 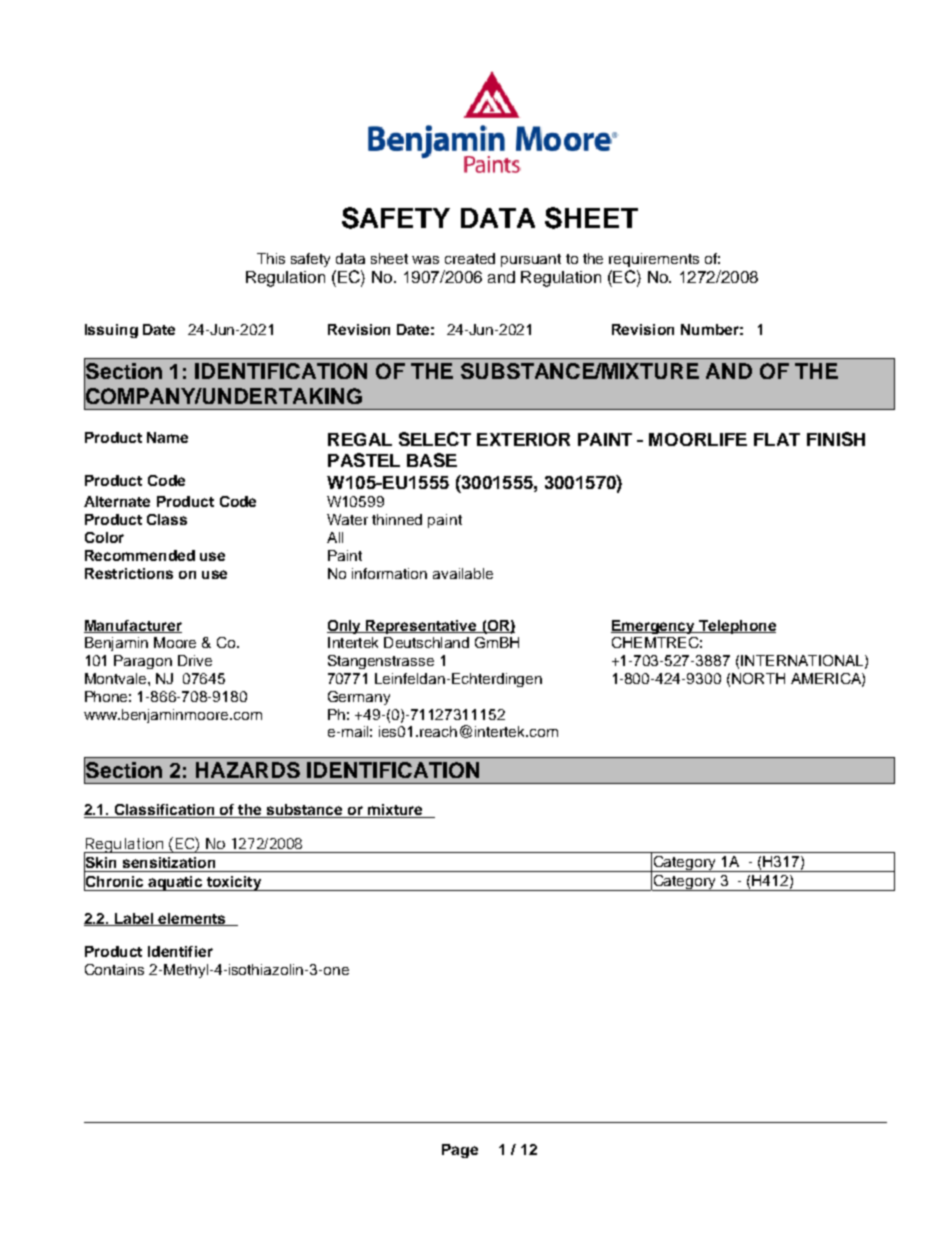 I want to click on Germany, so click(x=359, y=698).
